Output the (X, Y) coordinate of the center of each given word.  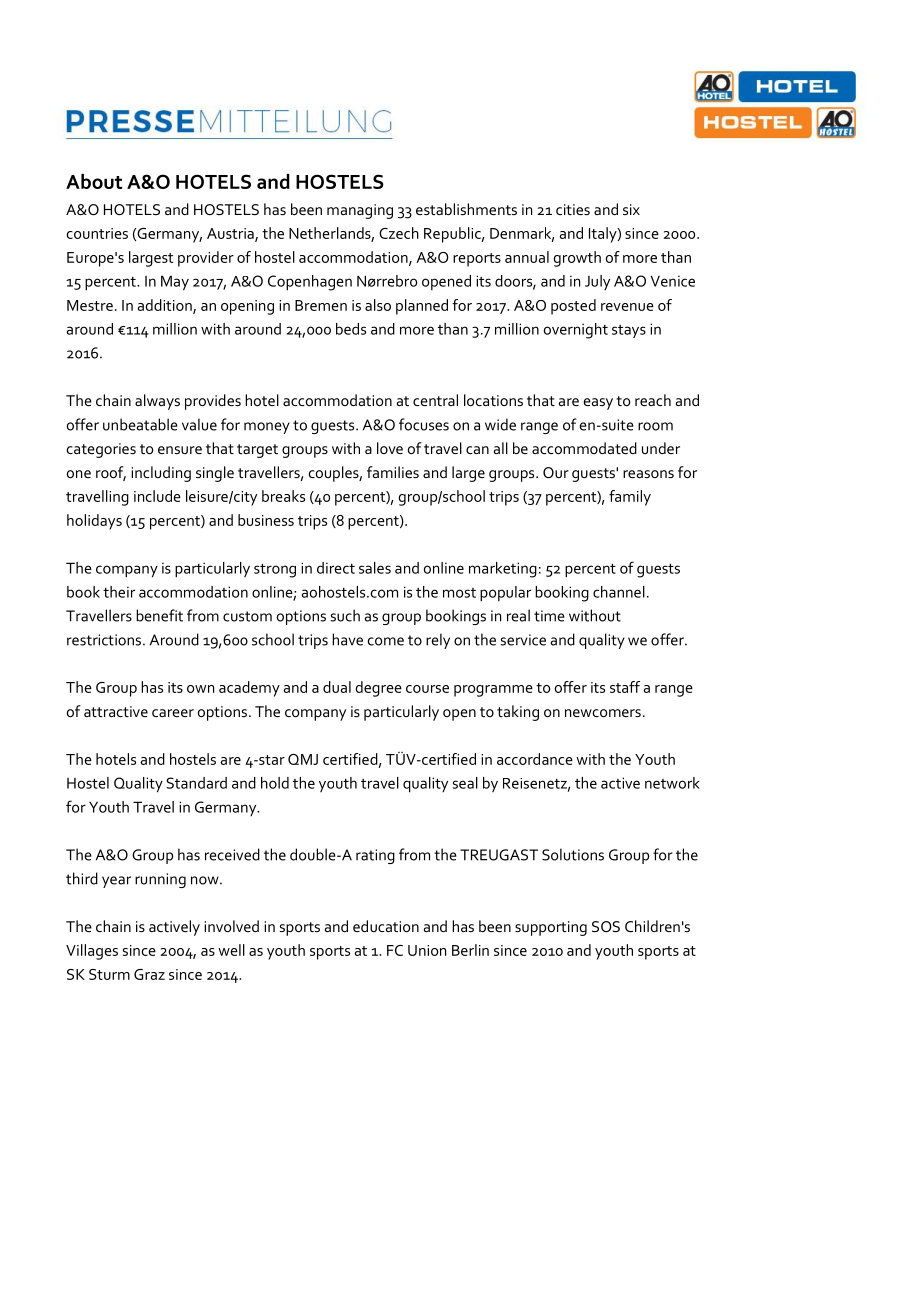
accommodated (584, 448)
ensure (180, 450)
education (386, 926)
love (390, 448)
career (173, 713)
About (94, 181)
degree (378, 689)
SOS (606, 926)
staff (625, 687)
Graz (149, 974)
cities (573, 209)
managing (360, 211)
